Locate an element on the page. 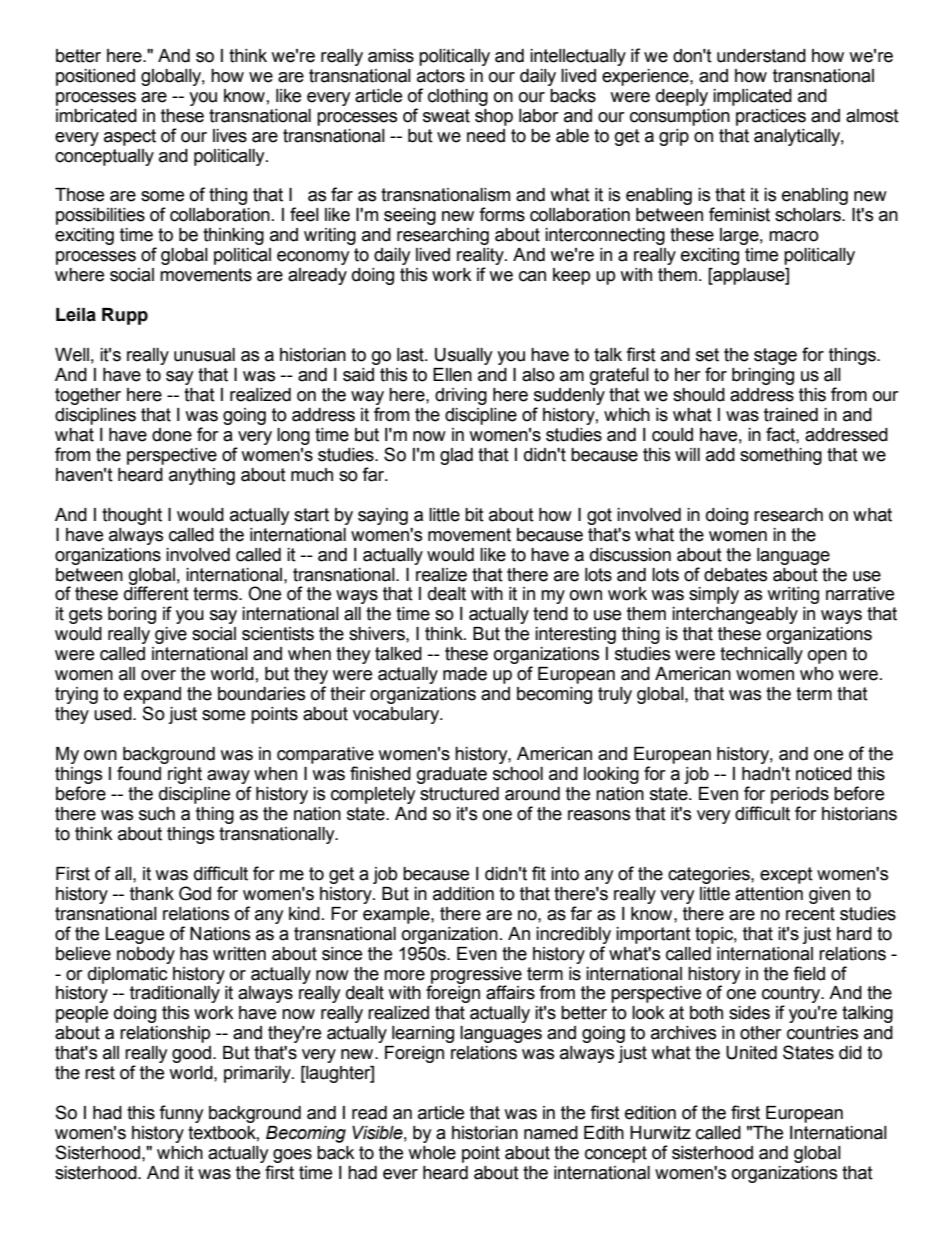  whole is located at coordinates (432, 1153).
